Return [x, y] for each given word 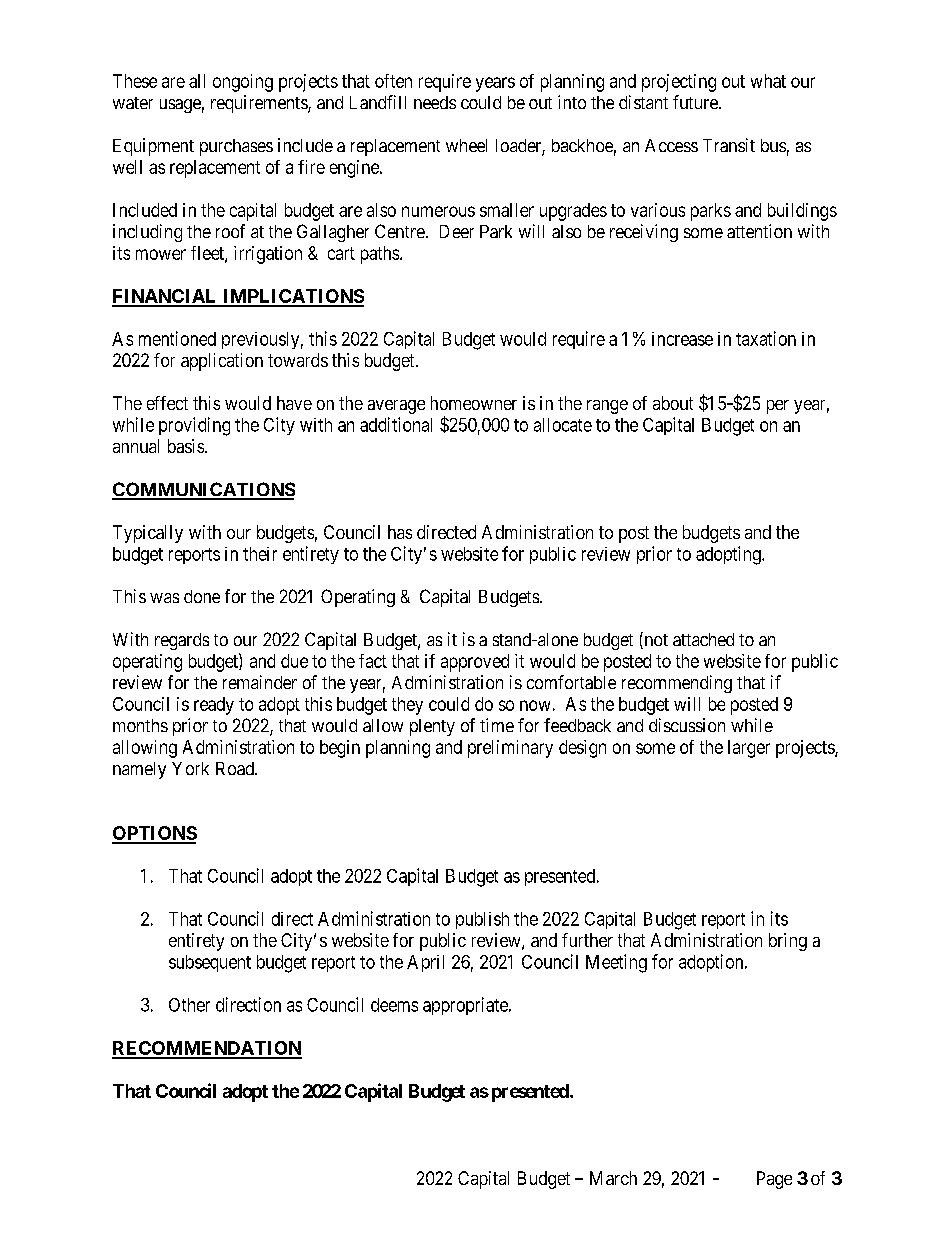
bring [788, 942]
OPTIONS [154, 834]
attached [703, 639]
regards [182, 641]
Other [189, 1005]
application [222, 362]
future [696, 102]
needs [435, 102]
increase [682, 339]
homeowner [474, 403]
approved [475, 663]
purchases [236, 147]
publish [482, 920]
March [613, 1178]
